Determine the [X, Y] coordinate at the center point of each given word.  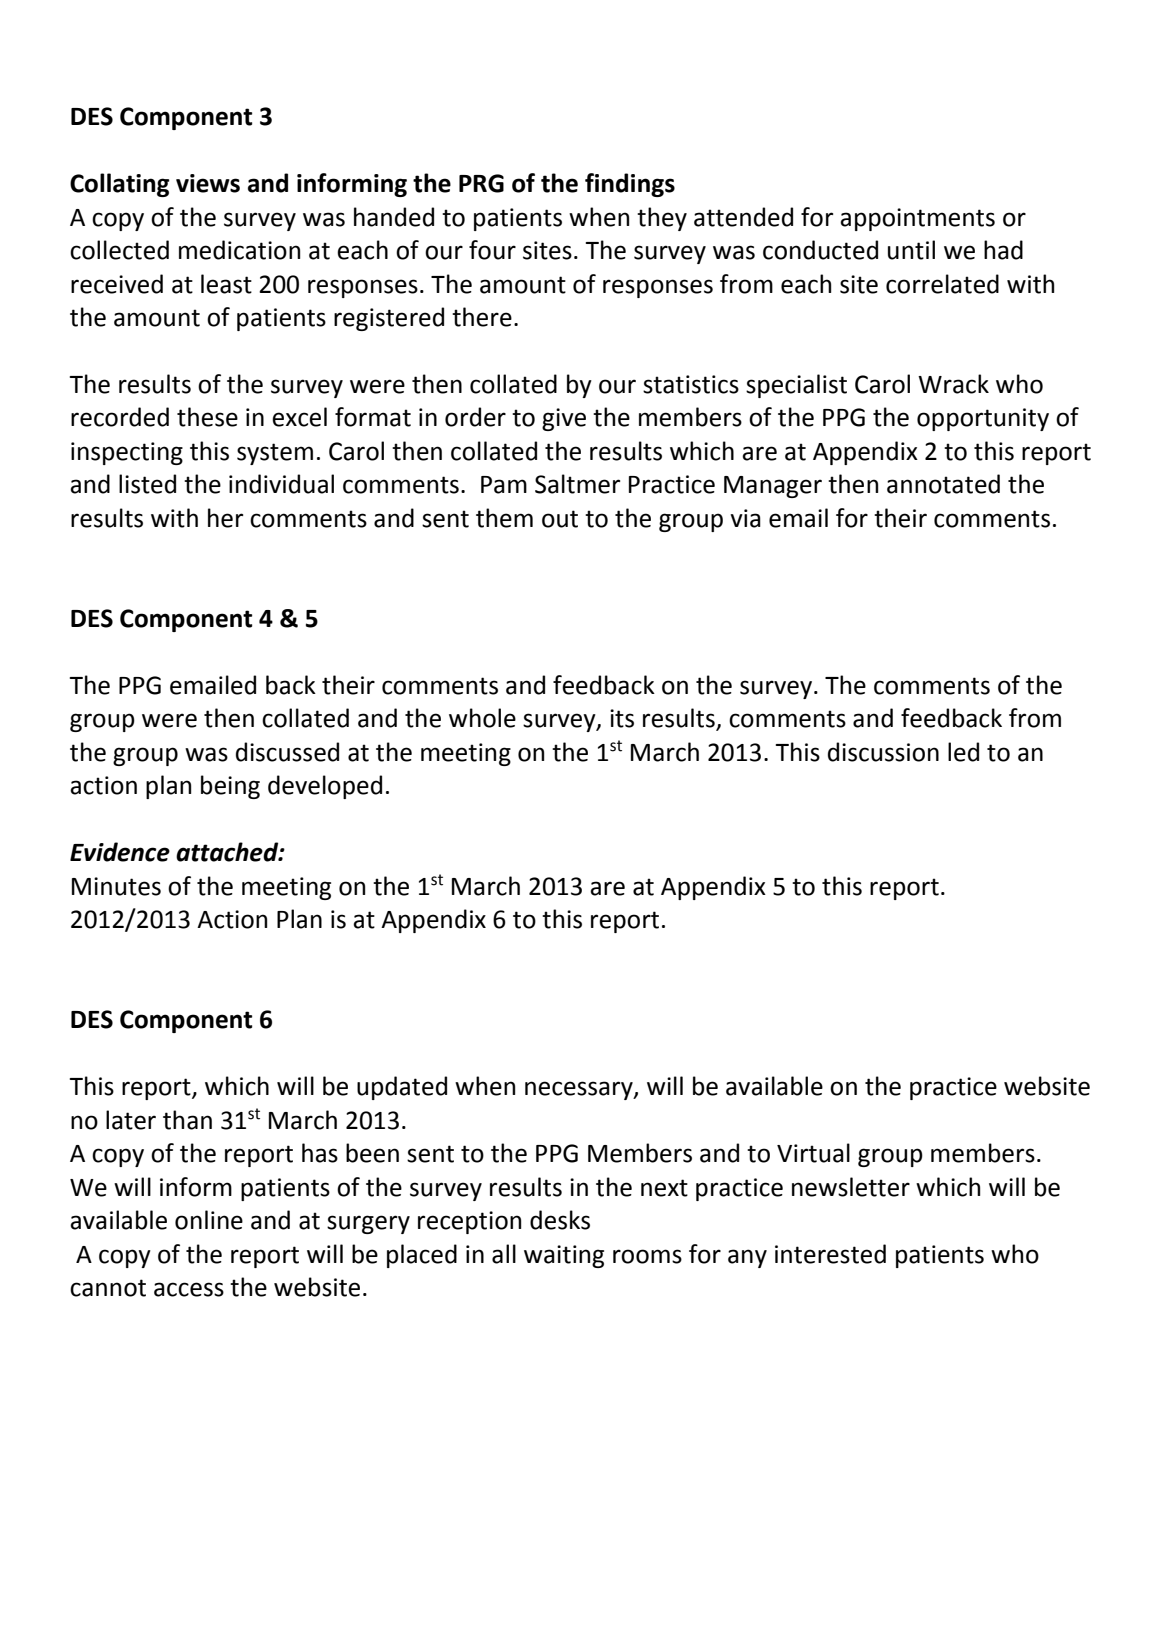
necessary [580, 1090]
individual [281, 484]
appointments [917, 219]
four [492, 250]
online [209, 1220]
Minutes [116, 886]
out [560, 519]
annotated [943, 484]
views [208, 183]
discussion [883, 752]
